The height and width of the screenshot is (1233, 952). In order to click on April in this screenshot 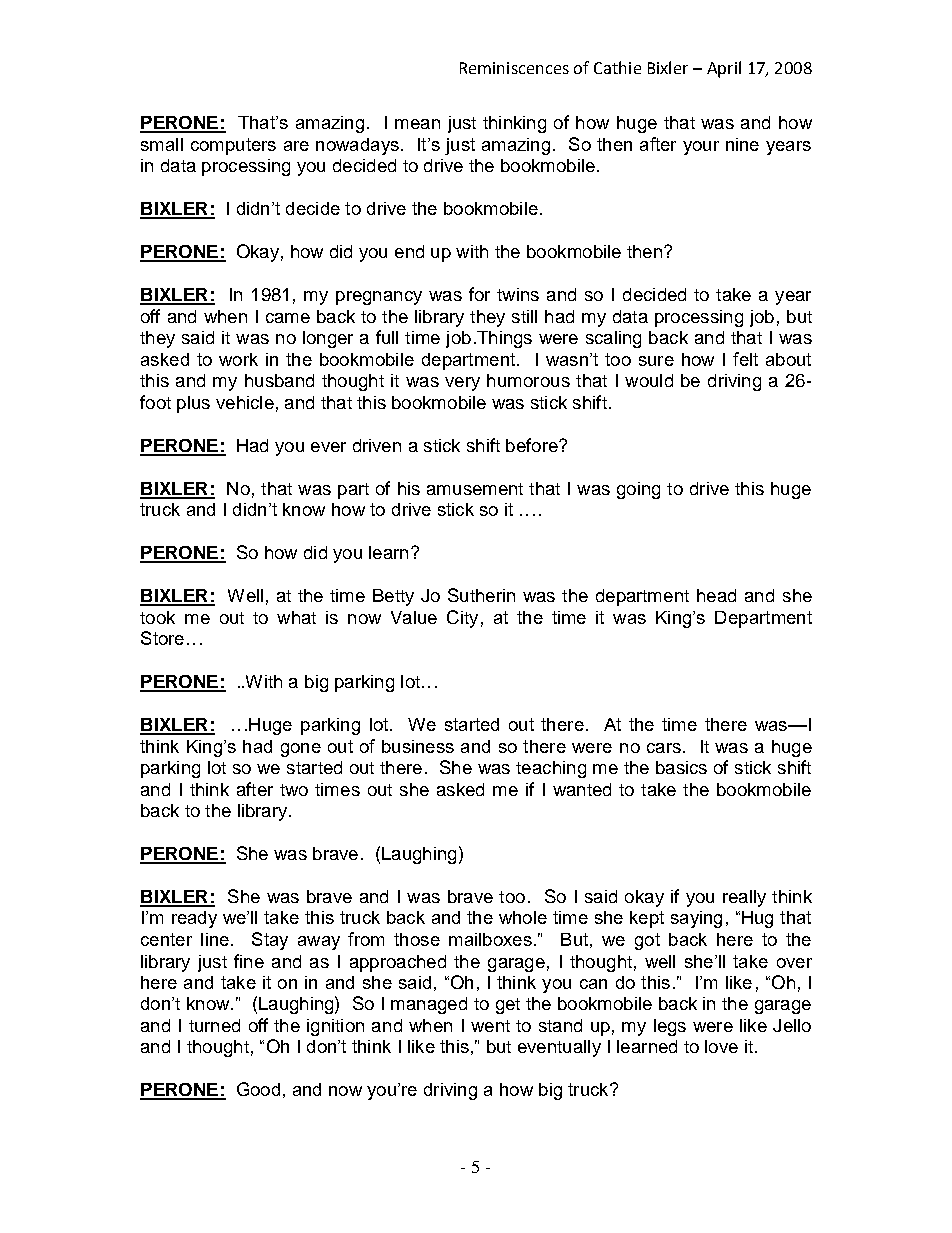, I will do `click(724, 69)`.
